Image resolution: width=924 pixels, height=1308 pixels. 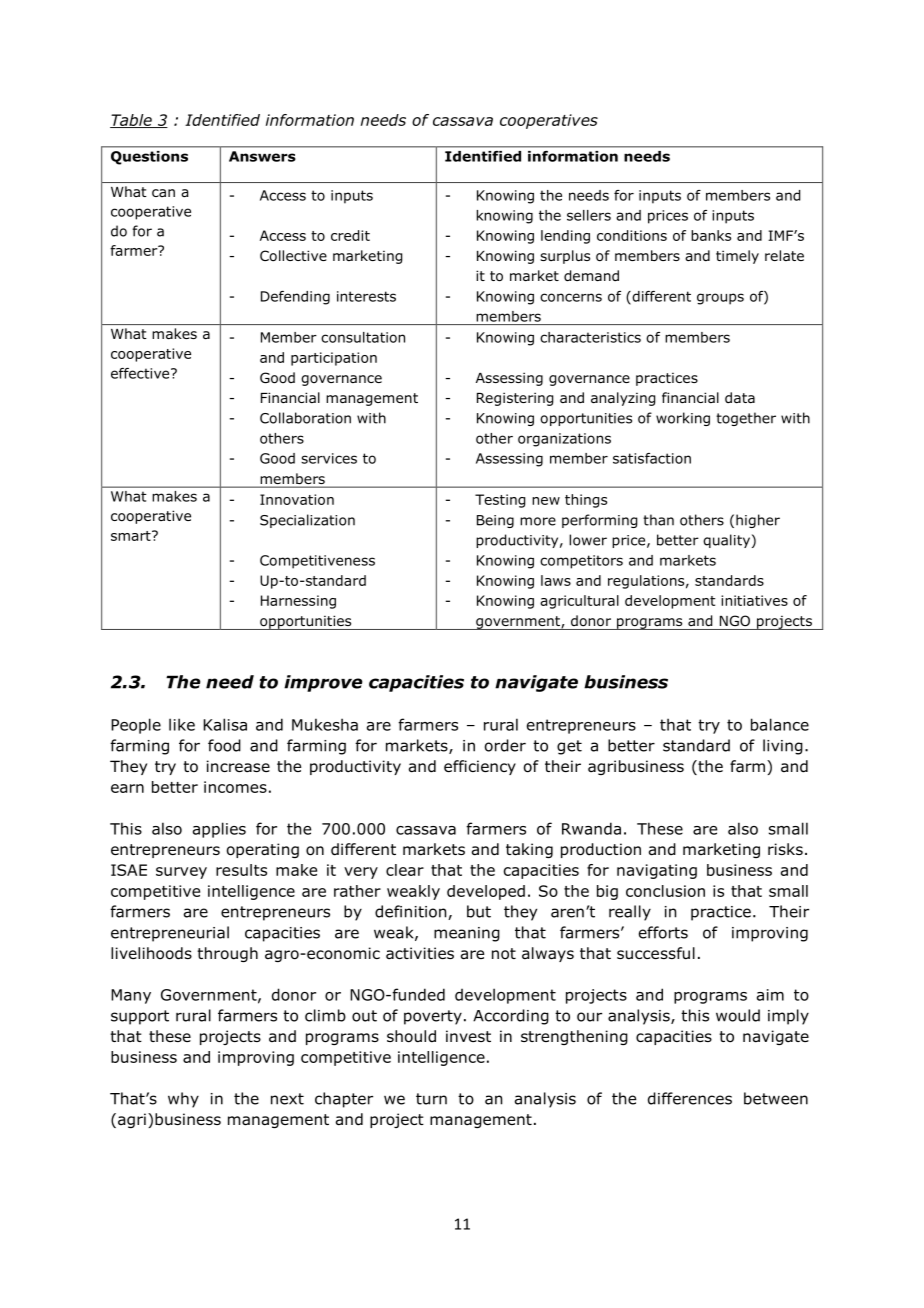 I want to click on why, so click(x=183, y=1100).
